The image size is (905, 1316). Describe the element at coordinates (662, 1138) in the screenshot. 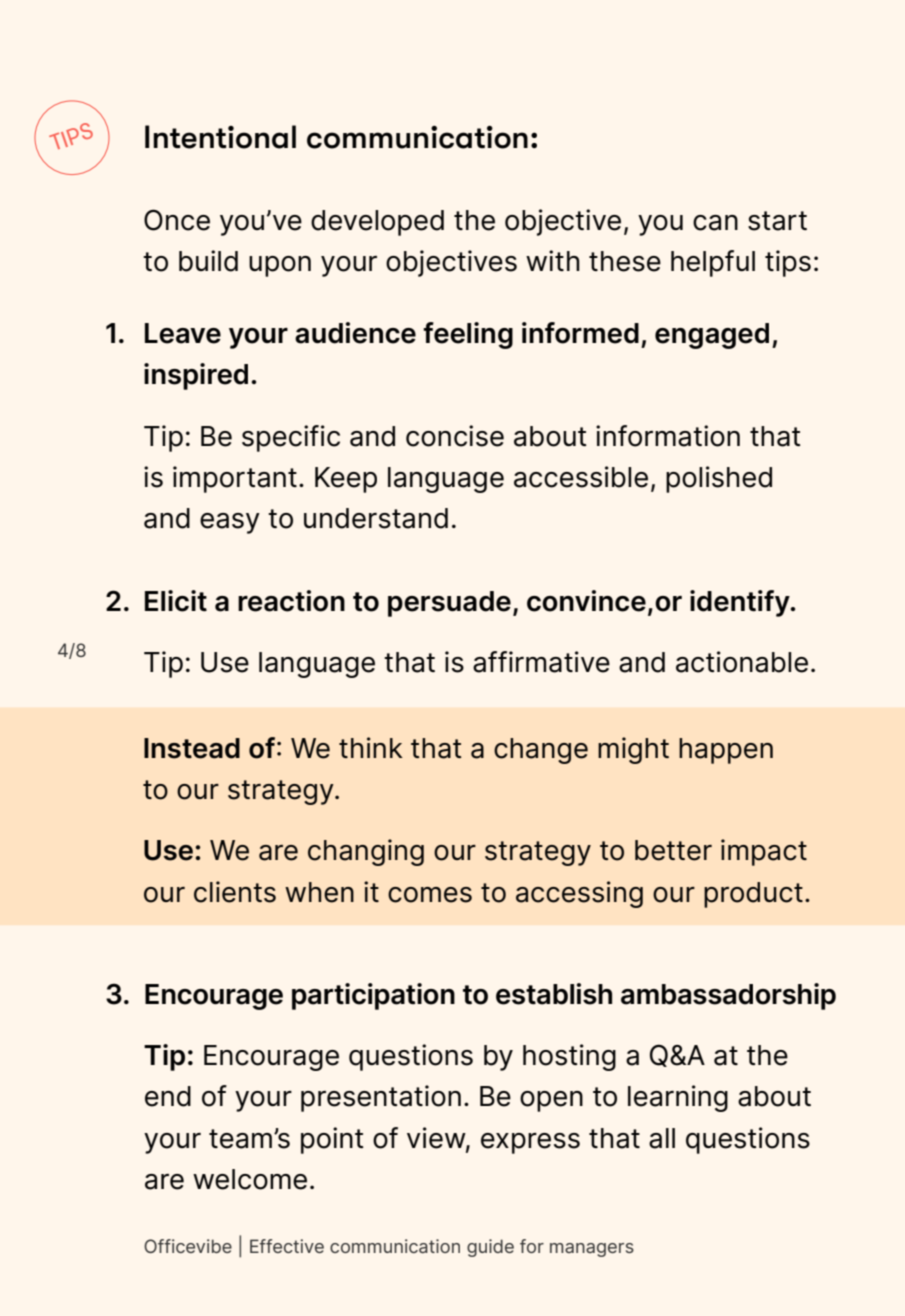

I see `all` at that location.
